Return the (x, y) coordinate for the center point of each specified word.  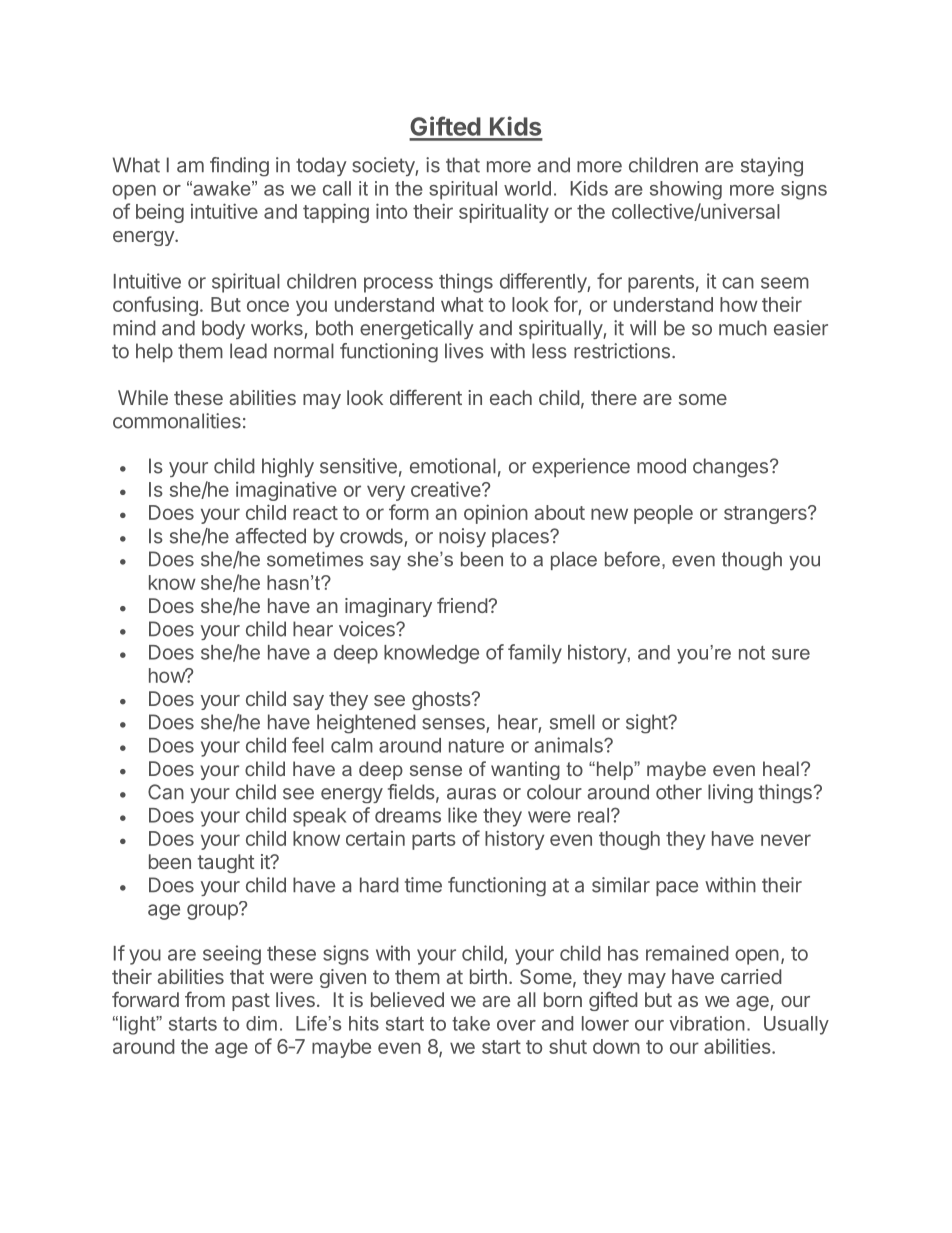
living (730, 793)
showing (686, 190)
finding (239, 167)
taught (226, 863)
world (527, 188)
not (752, 653)
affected (270, 536)
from (205, 999)
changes (730, 468)
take (471, 1023)
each (511, 397)
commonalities (177, 421)
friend (463, 605)
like (462, 815)
